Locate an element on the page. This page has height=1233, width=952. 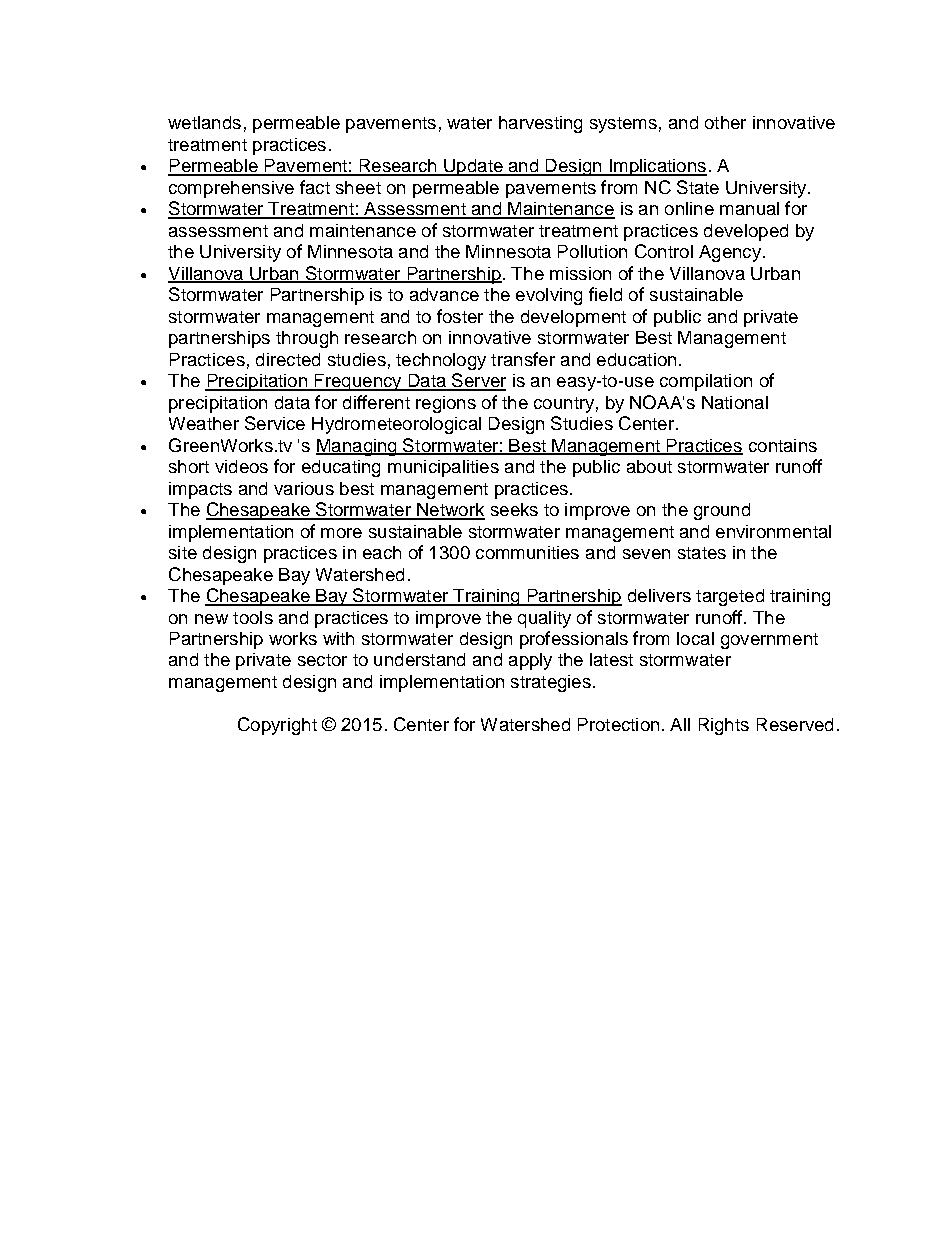
targeted is located at coordinates (730, 597).
